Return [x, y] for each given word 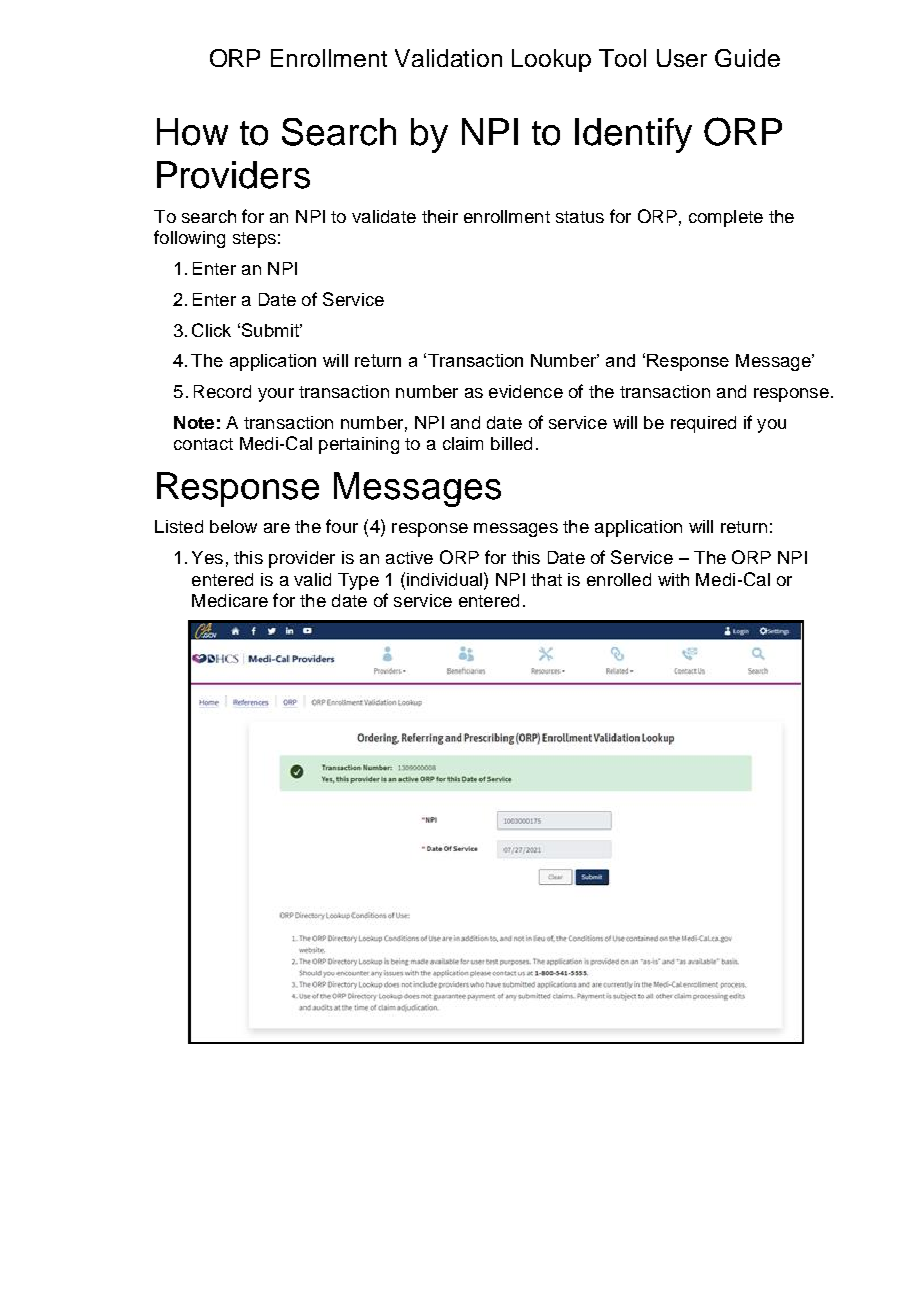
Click [211, 330]
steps [254, 240]
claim [463, 443]
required [703, 424]
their [440, 216]
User [682, 58]
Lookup [551, 60]
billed [511, 443]
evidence [526, 391]
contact [203, 444]
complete [726, 218]
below [233, 526]
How [192, 132]
